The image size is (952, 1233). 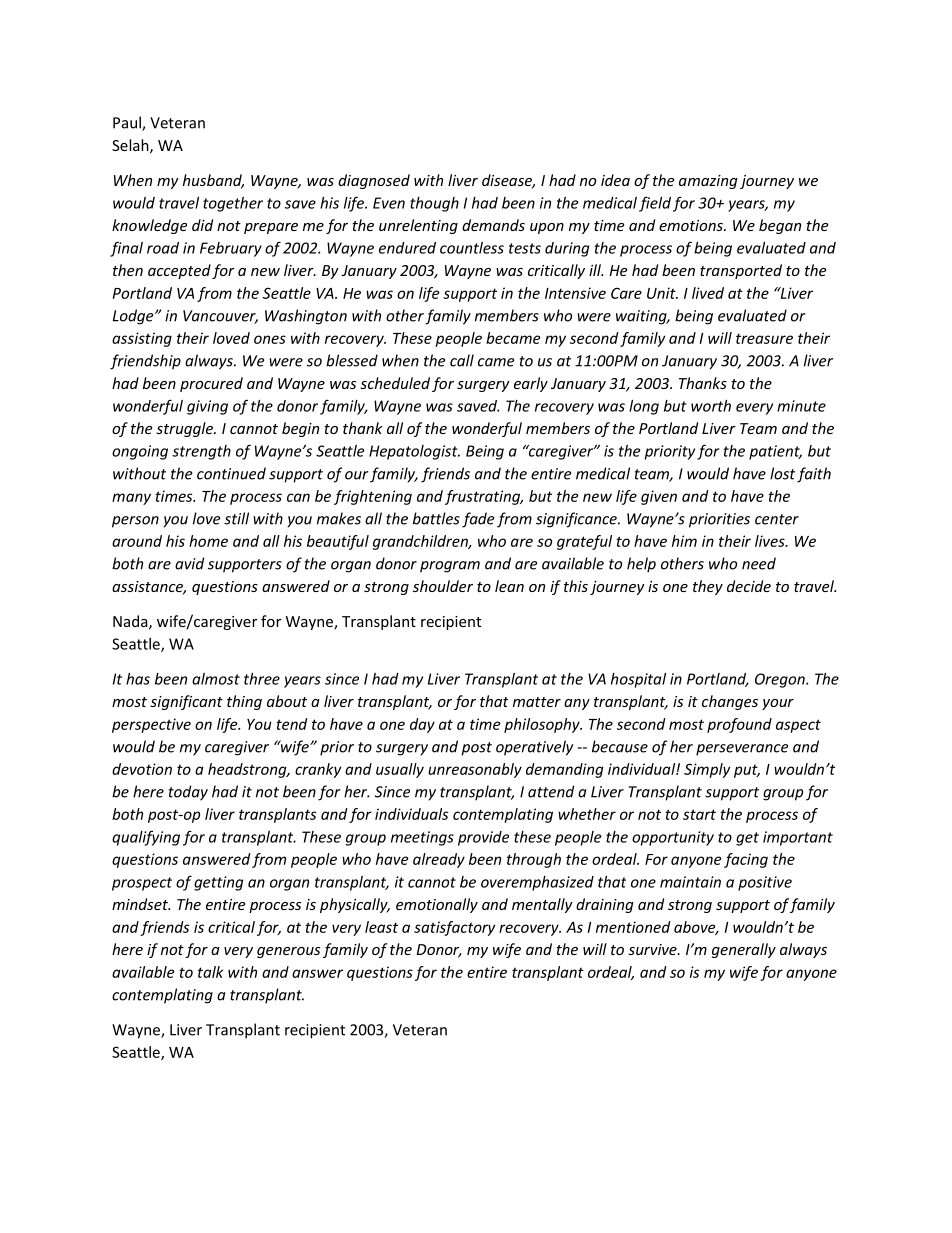 What do you see at coordinates (210, 972) in the document?
I see `talk` at bounding box center [210, 972].
